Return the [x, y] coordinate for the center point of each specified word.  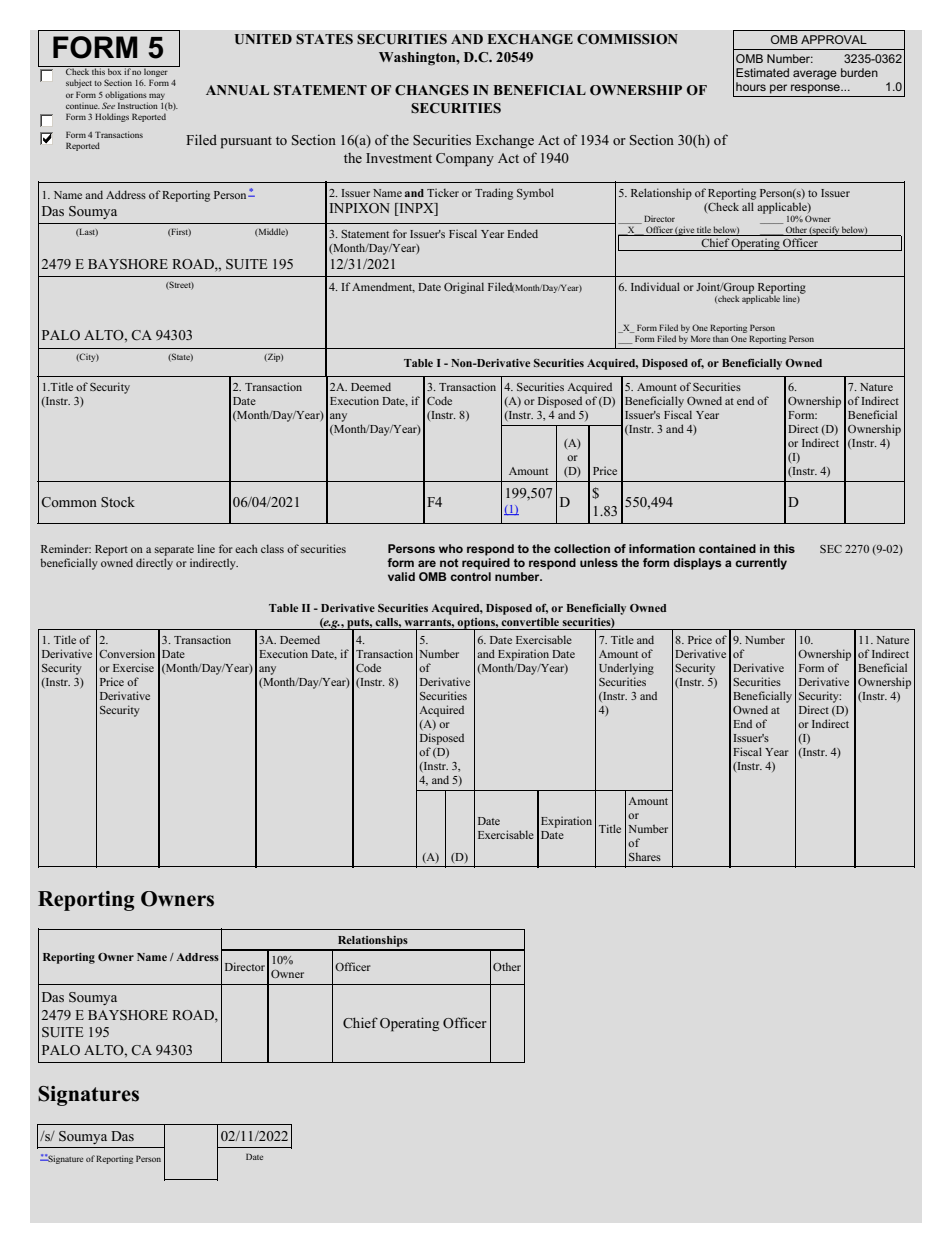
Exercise [133, 667]
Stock [118, 501]
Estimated [762, 72]
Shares [645, 856]
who [451, 548]
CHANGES [432, 90]
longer [156, 73]
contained [727, 548]
